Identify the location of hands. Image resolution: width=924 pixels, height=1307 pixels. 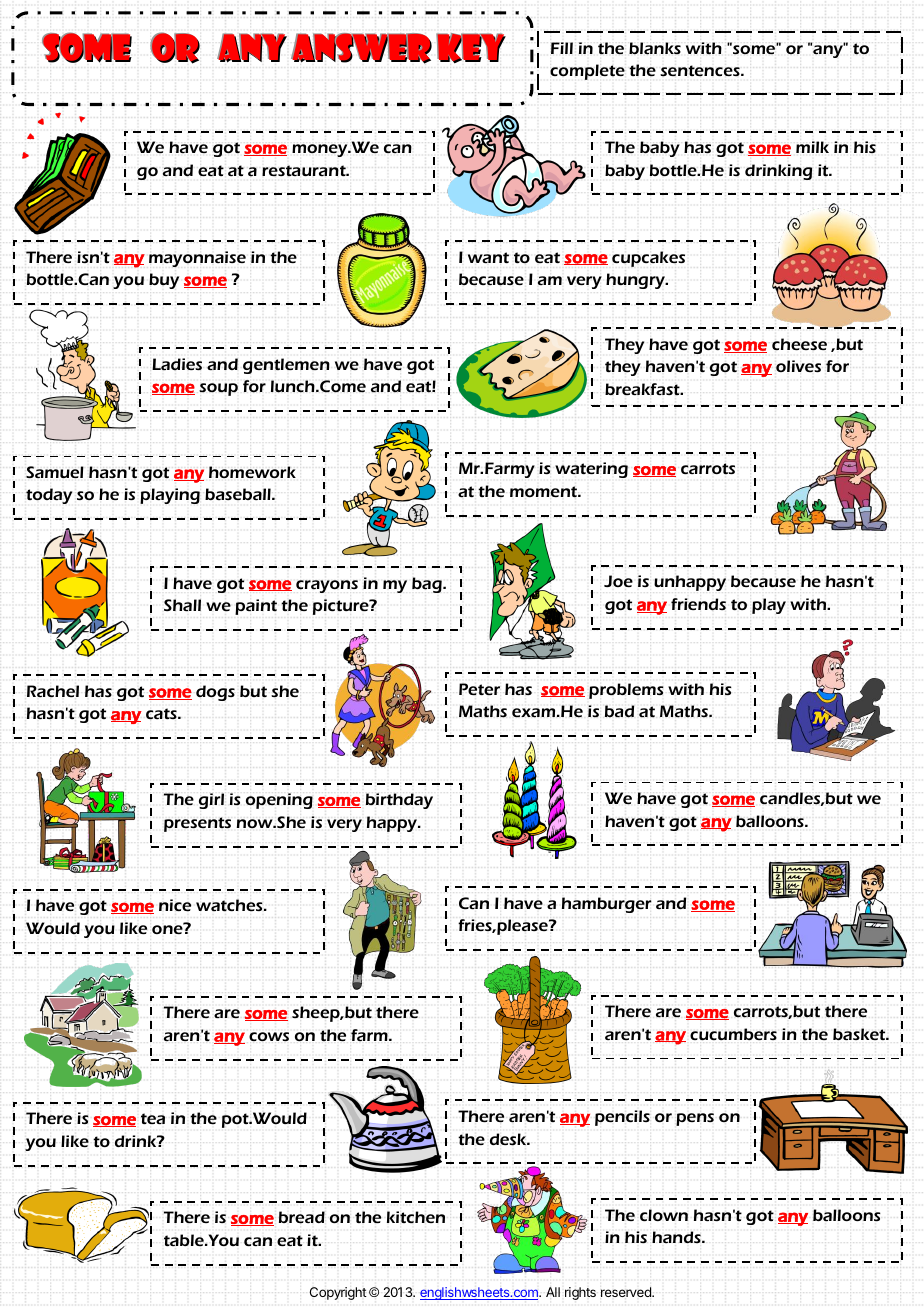
(677, 1237).
